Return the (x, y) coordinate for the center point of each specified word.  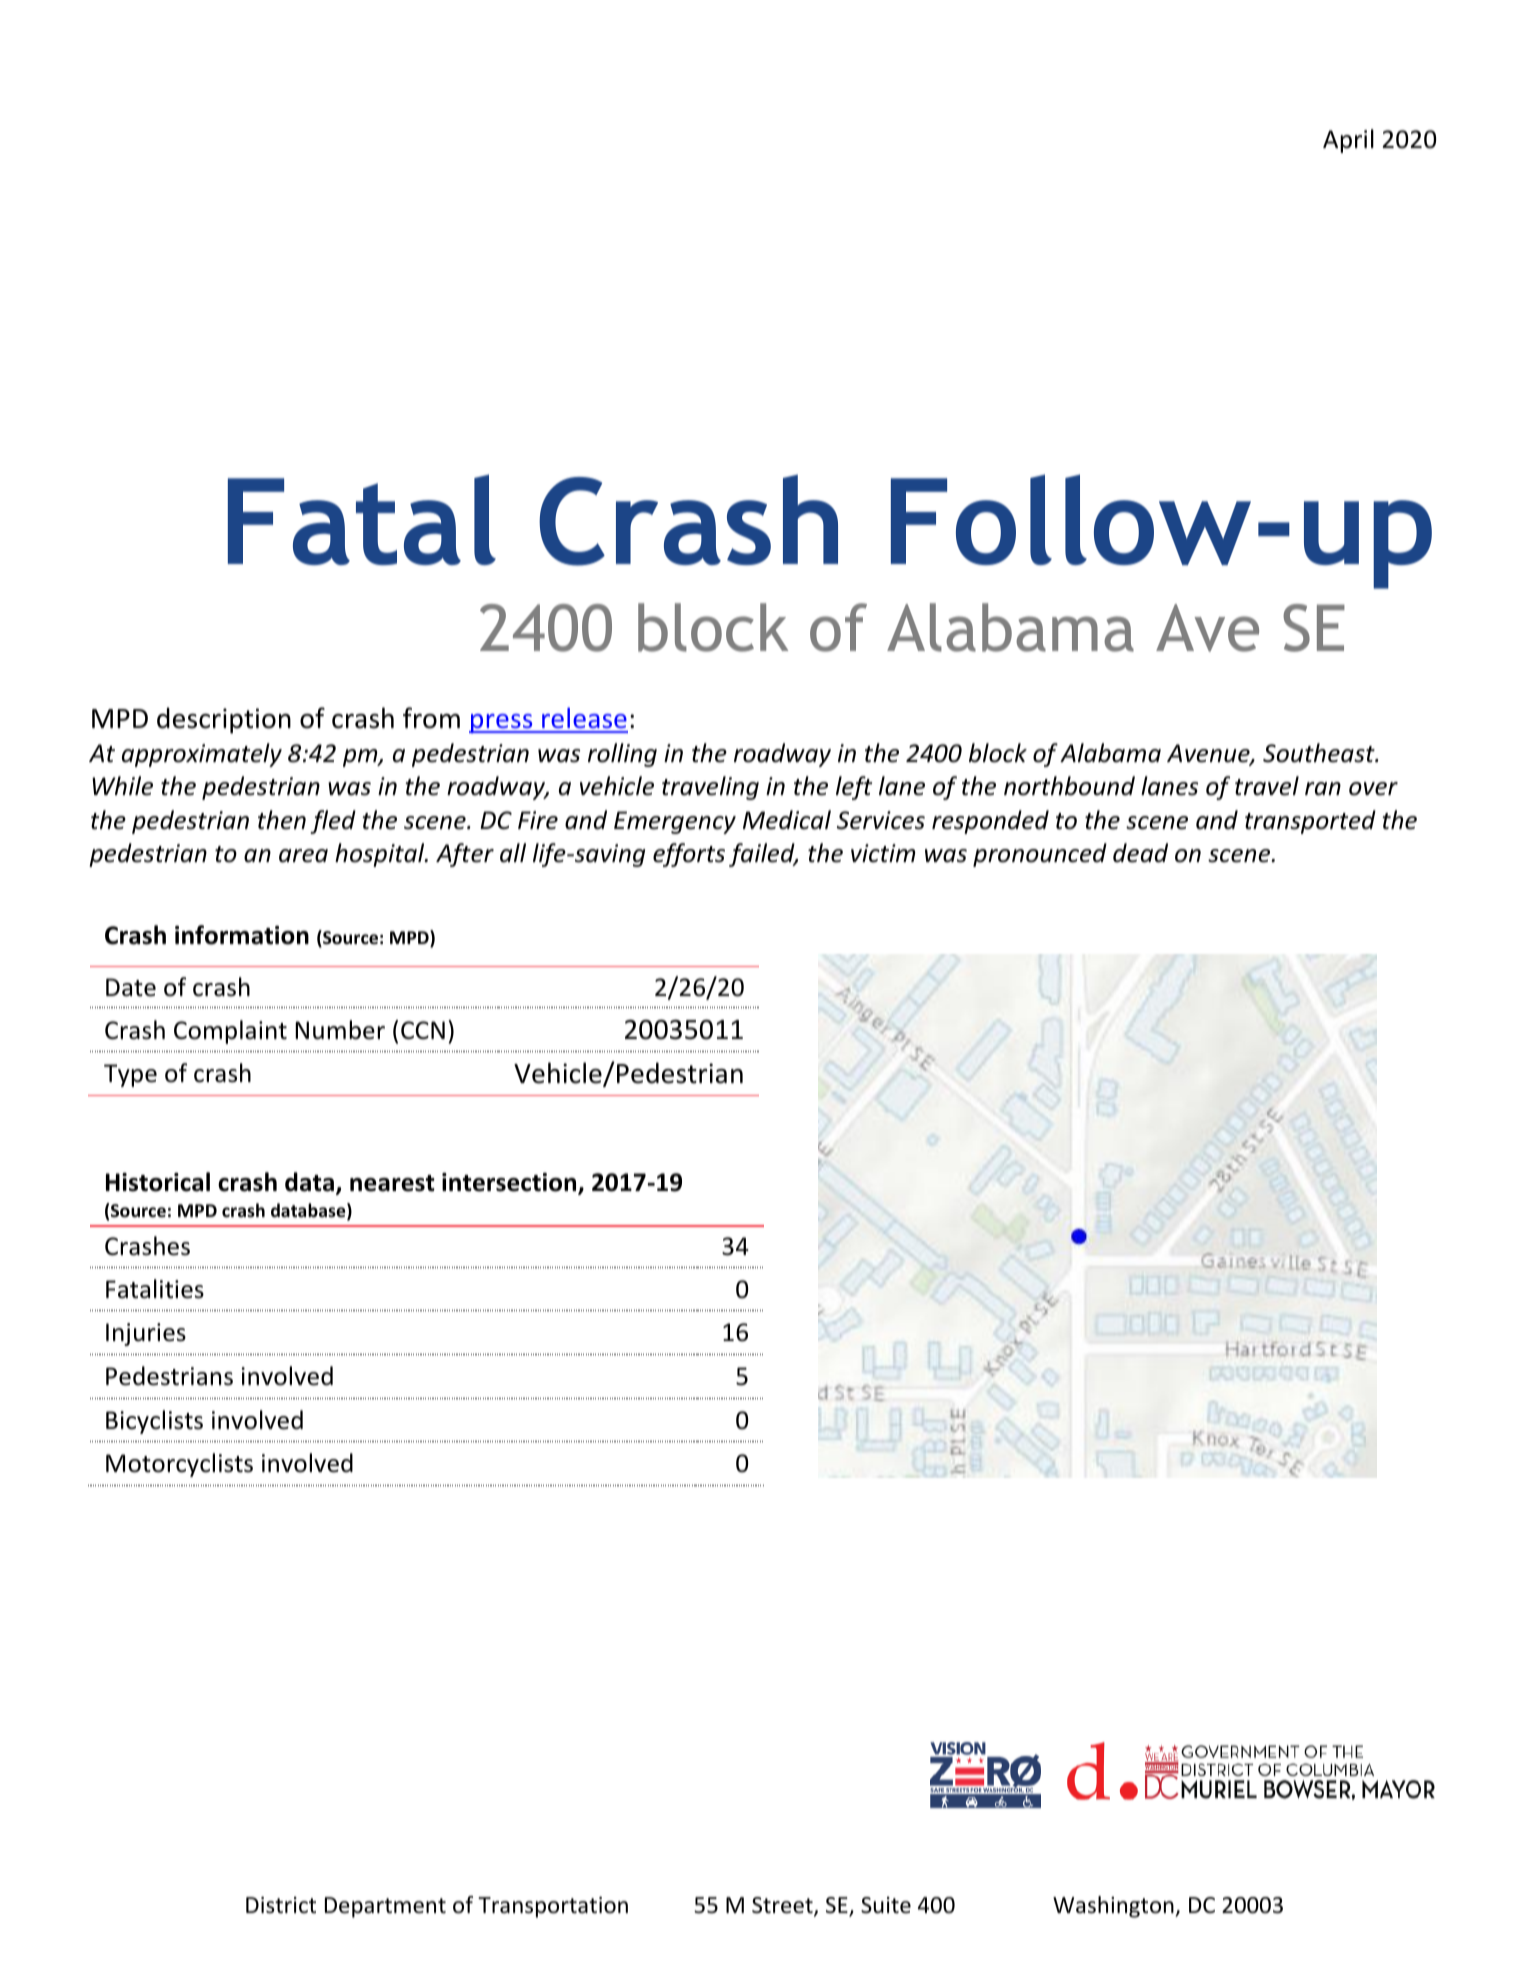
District (281, 1905)
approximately (202, 755)
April (1348, 141)
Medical (787, 820)
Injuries (146, 1334)
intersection (510, 1183)
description (224, 720)
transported (1310, 822)
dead (1140, 853)
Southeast (1320, 753)
